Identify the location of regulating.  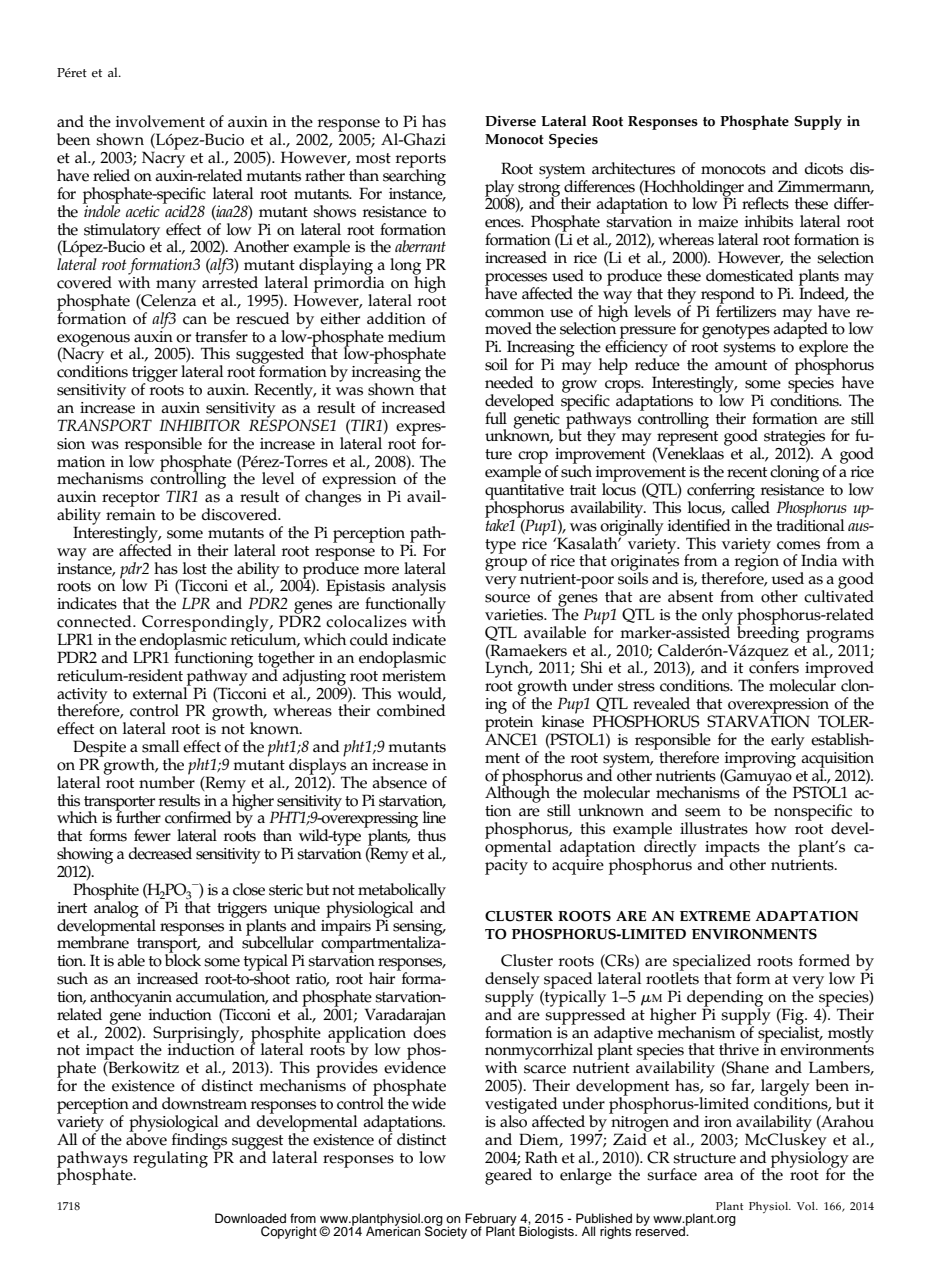
(170, 1159).
